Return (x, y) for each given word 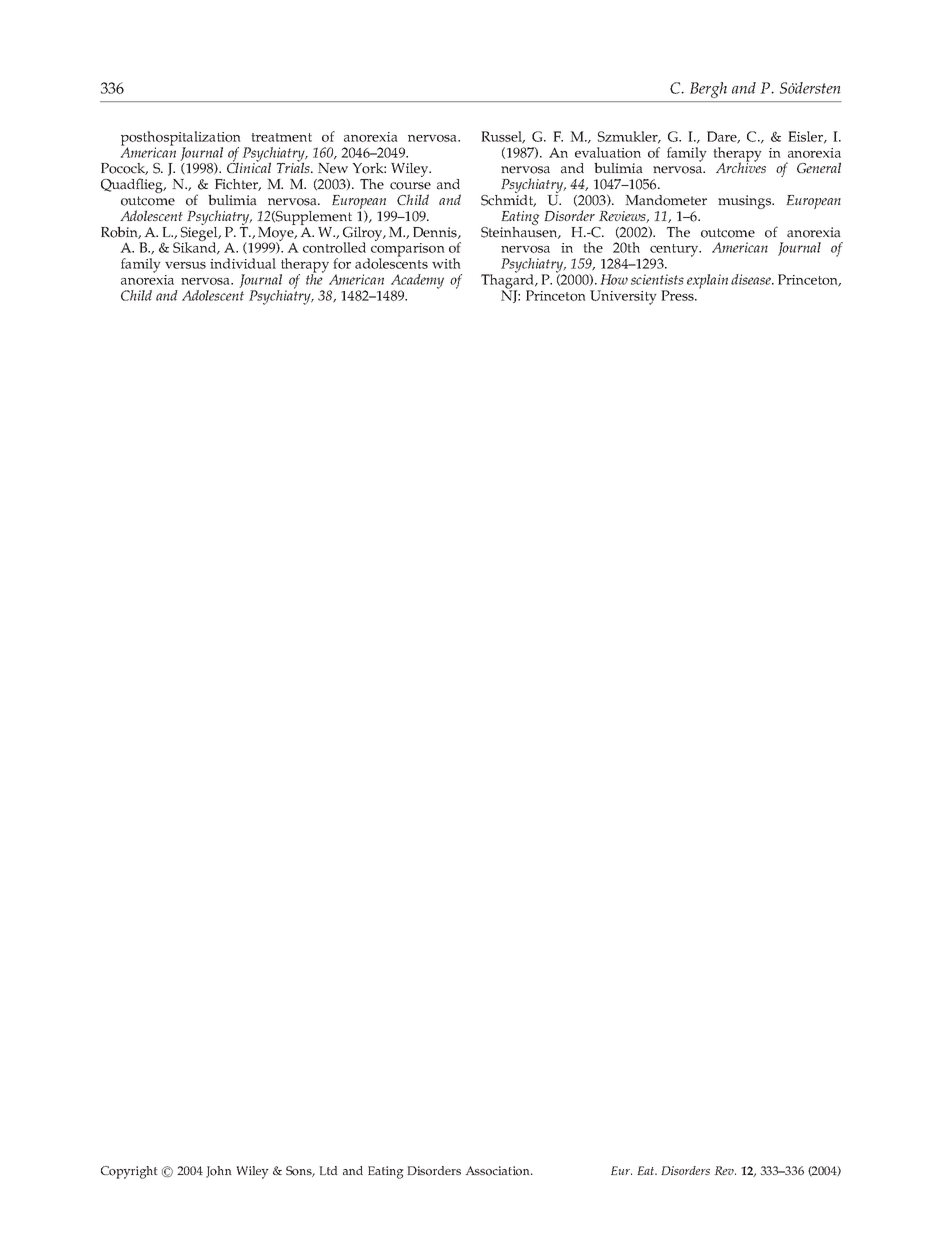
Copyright (129, 1172)
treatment (281, 137)
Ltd (328, 1170)
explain (707, 281)
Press (678, 295)
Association (498, 1171)
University (623, 297)
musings (746, 202)
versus (185, 265)
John (218, 1172)
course (410, 186)
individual (243, 263)
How (614, 279)
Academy (417, 282)
